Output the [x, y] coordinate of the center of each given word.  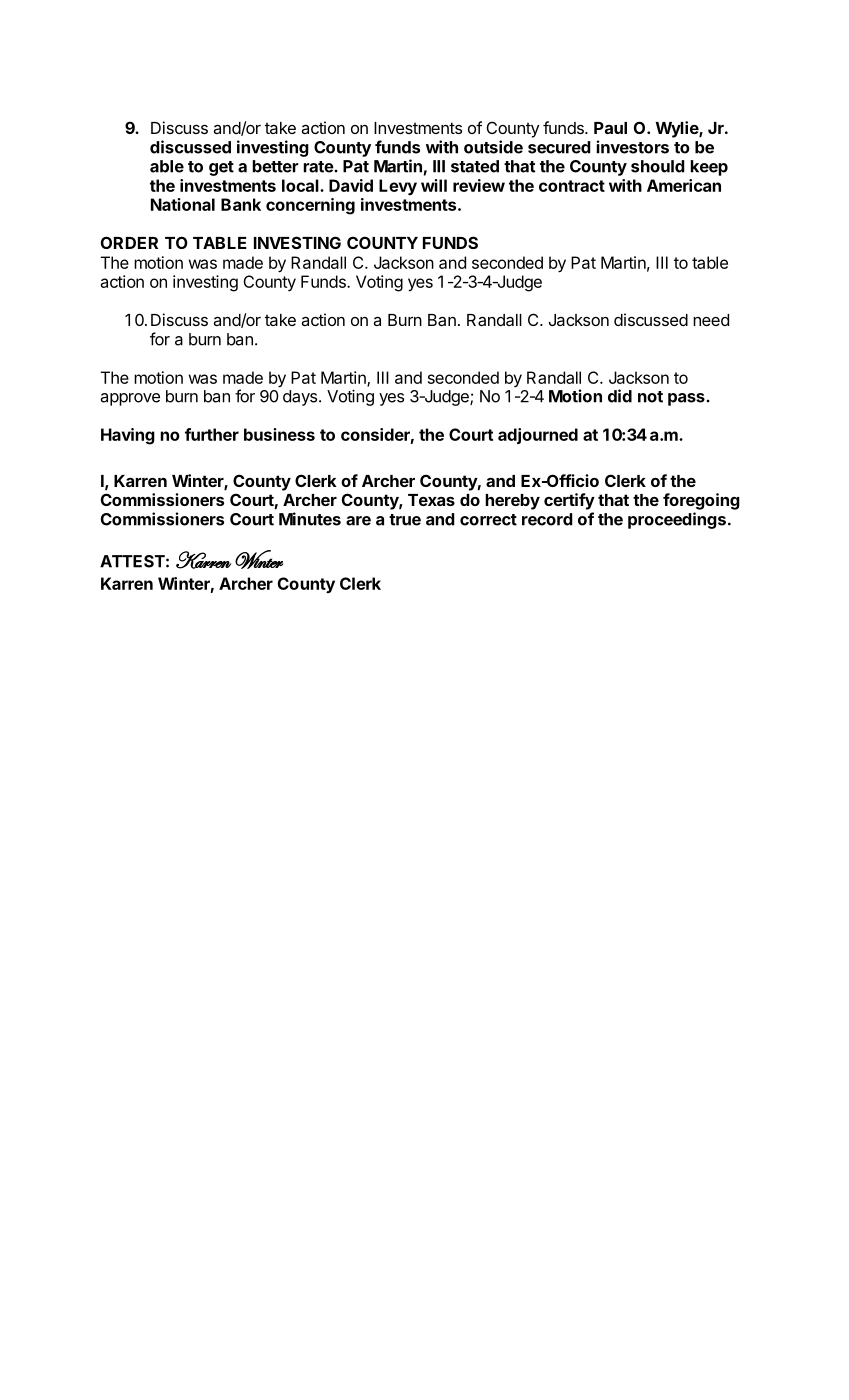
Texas [431, 500]
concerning [310, 206]
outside [493, 147]
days [300, 398]
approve [130, 399]
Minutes [310, 519]
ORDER [129, 242]
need [711, 320]
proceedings [677, 520]
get [221, 168]
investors [632, 147]
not [650, 397]
